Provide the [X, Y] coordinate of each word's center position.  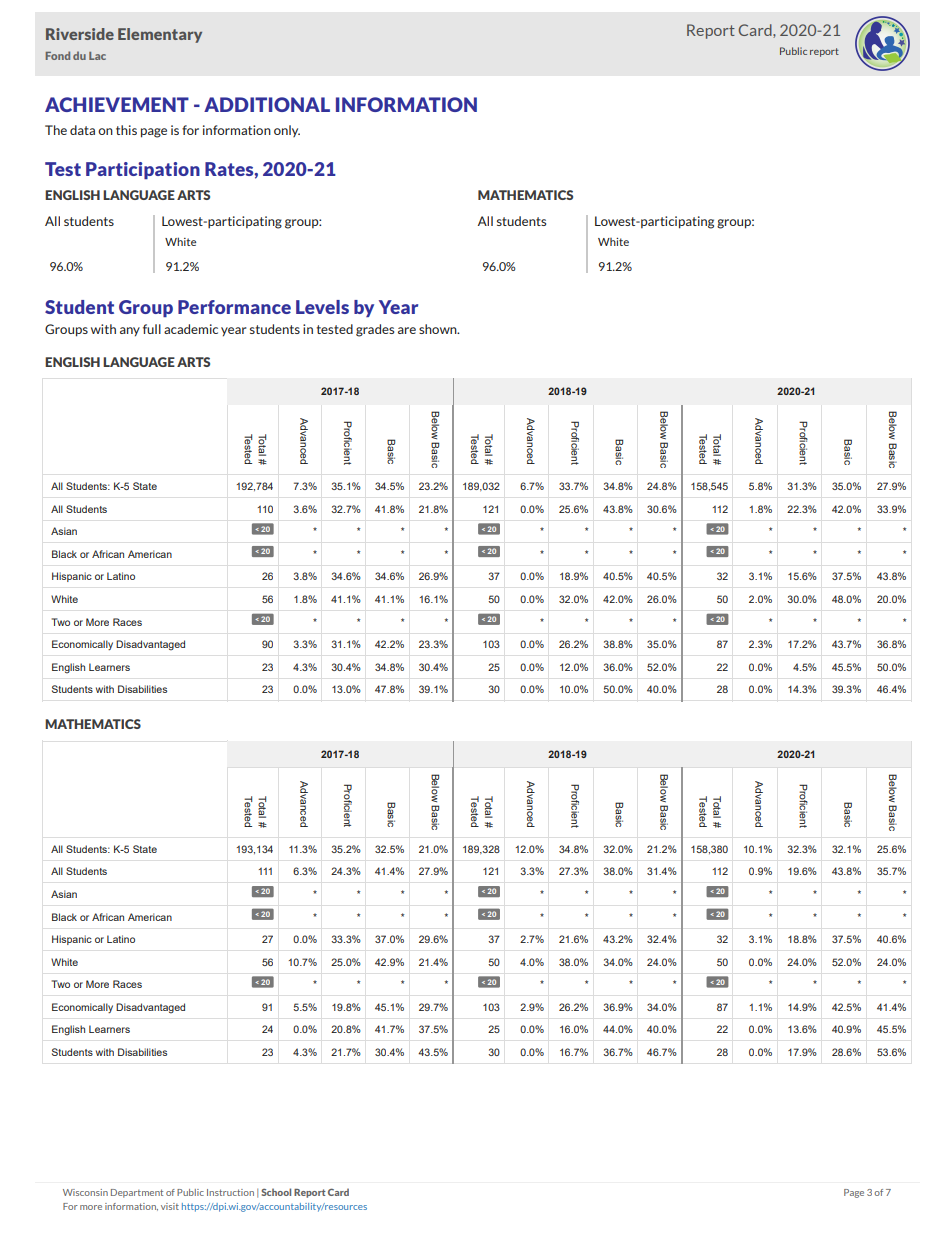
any [130, 332]
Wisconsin [85, 1192]
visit [170, 1206]
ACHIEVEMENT [117, 104]
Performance [234, 307]
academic [191, 329]
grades [375, 330]
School [276, 1192]
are [407, 330]
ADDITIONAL [267, 104]
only [287, 131]
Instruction [230, 1192]
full [152, 329]
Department [137, 1193]
